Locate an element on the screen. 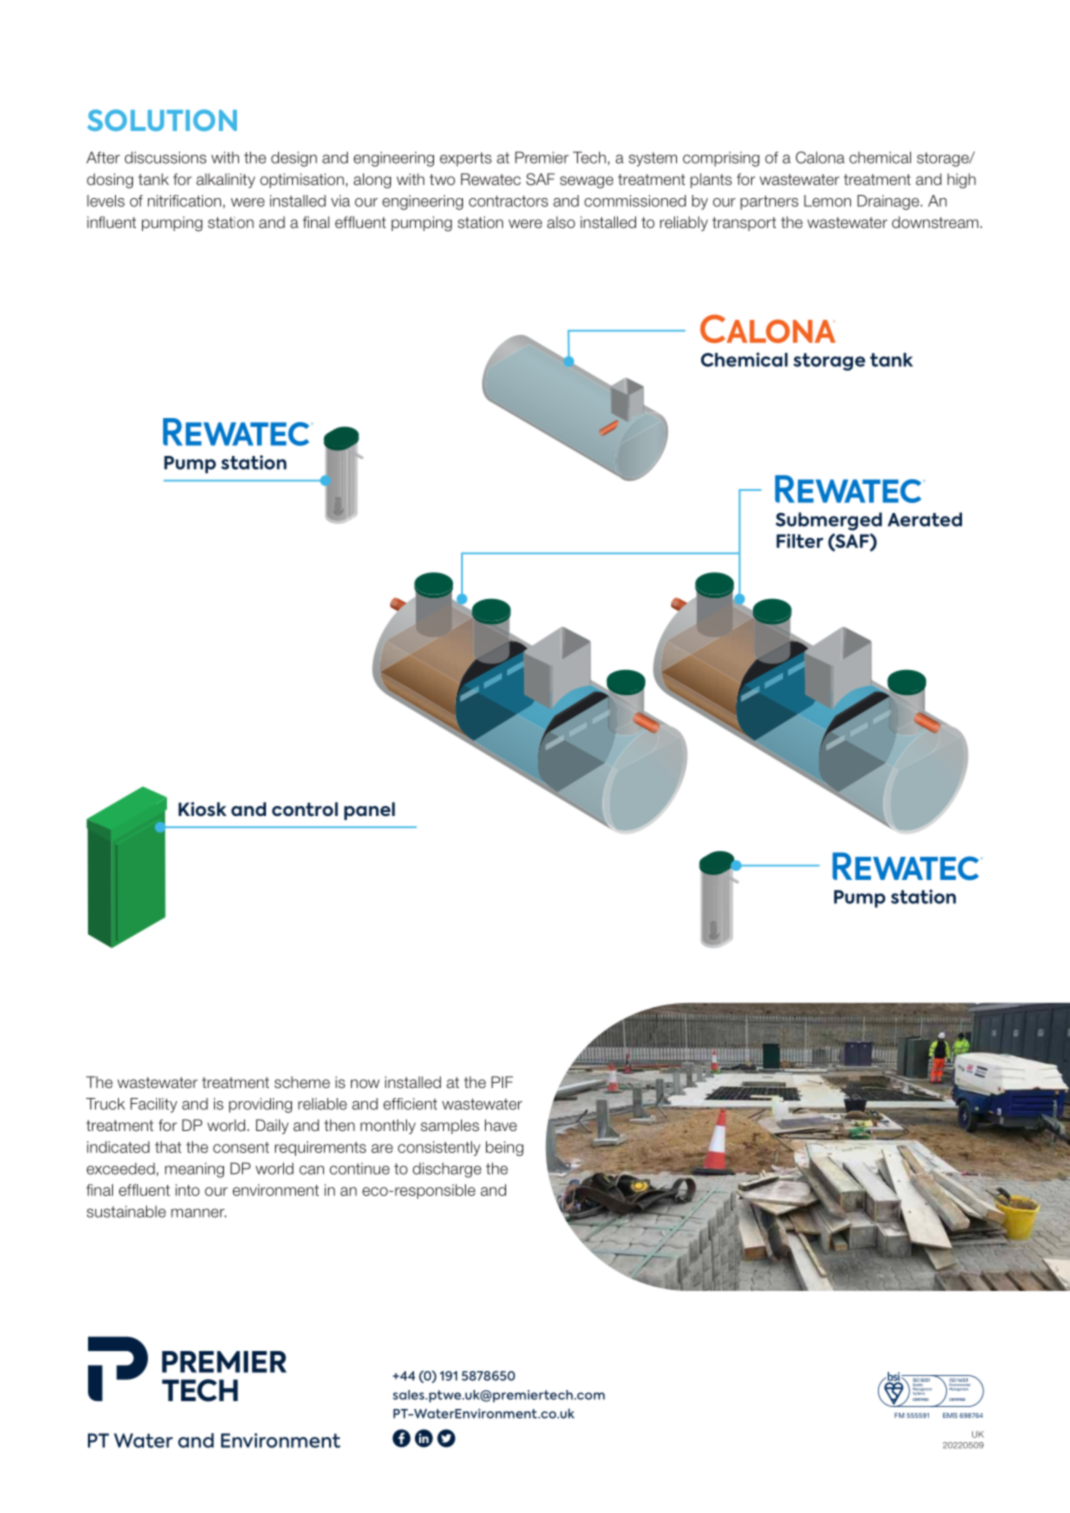  being is located at coordinates (505, 1148).
